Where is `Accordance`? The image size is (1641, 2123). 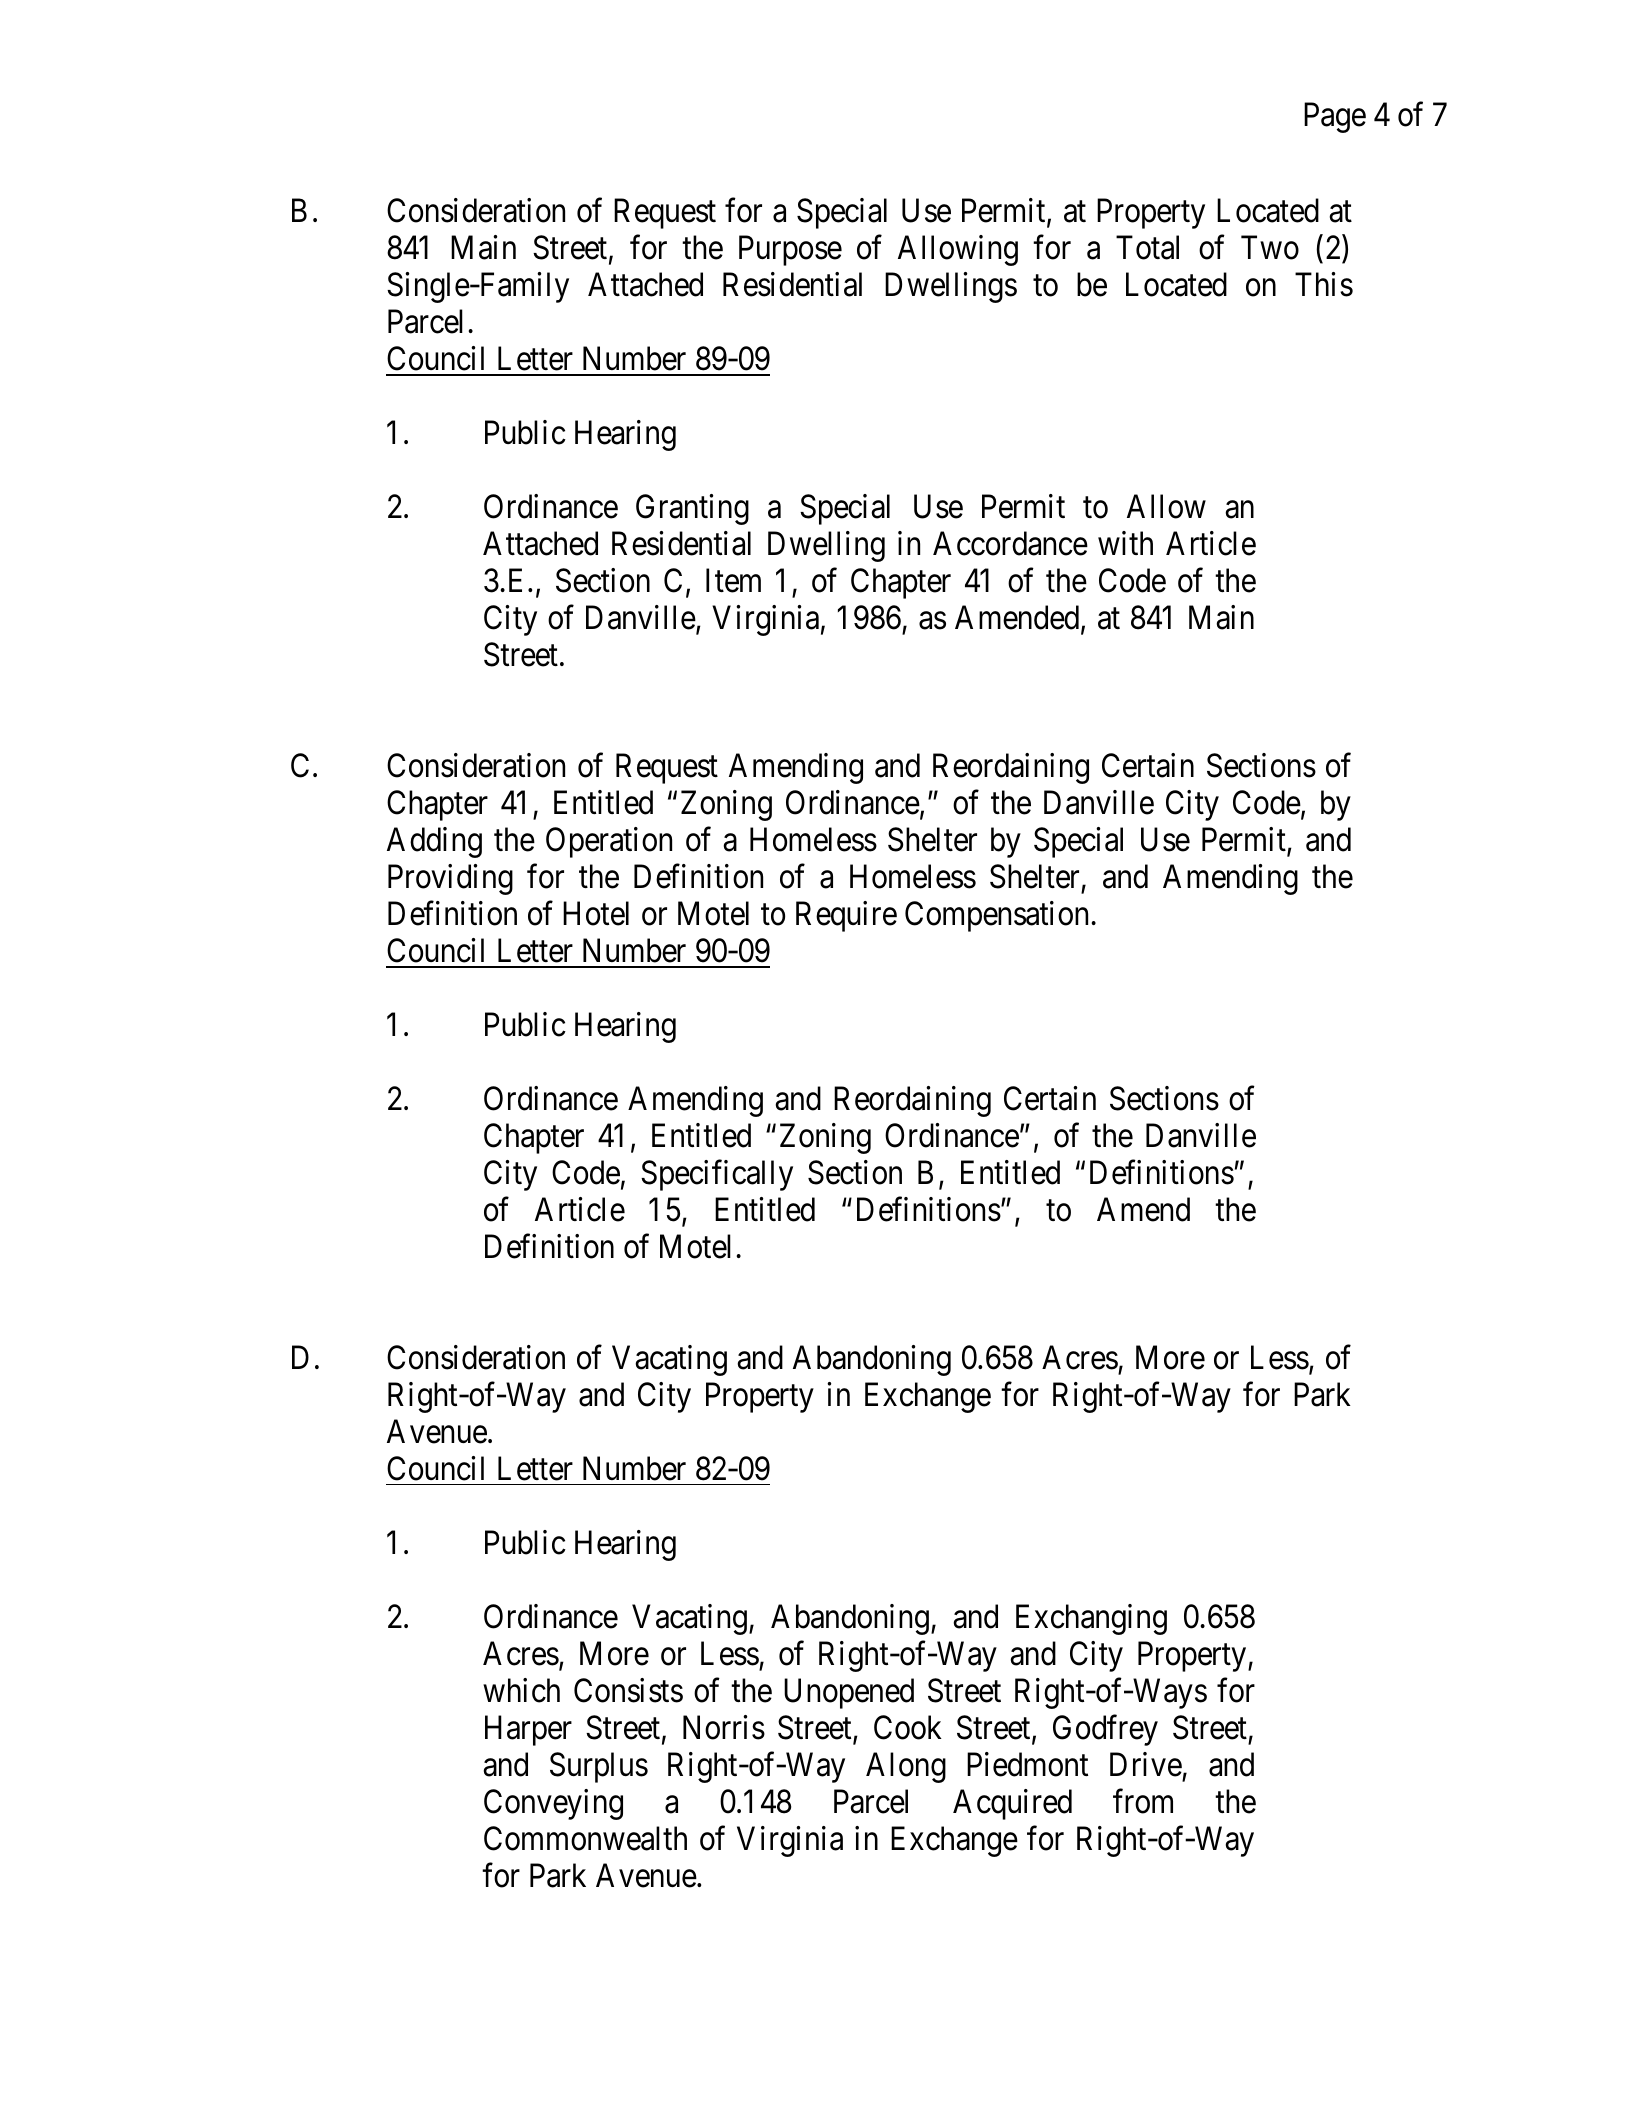
Accordance is located at coordinates (1010, 543).
